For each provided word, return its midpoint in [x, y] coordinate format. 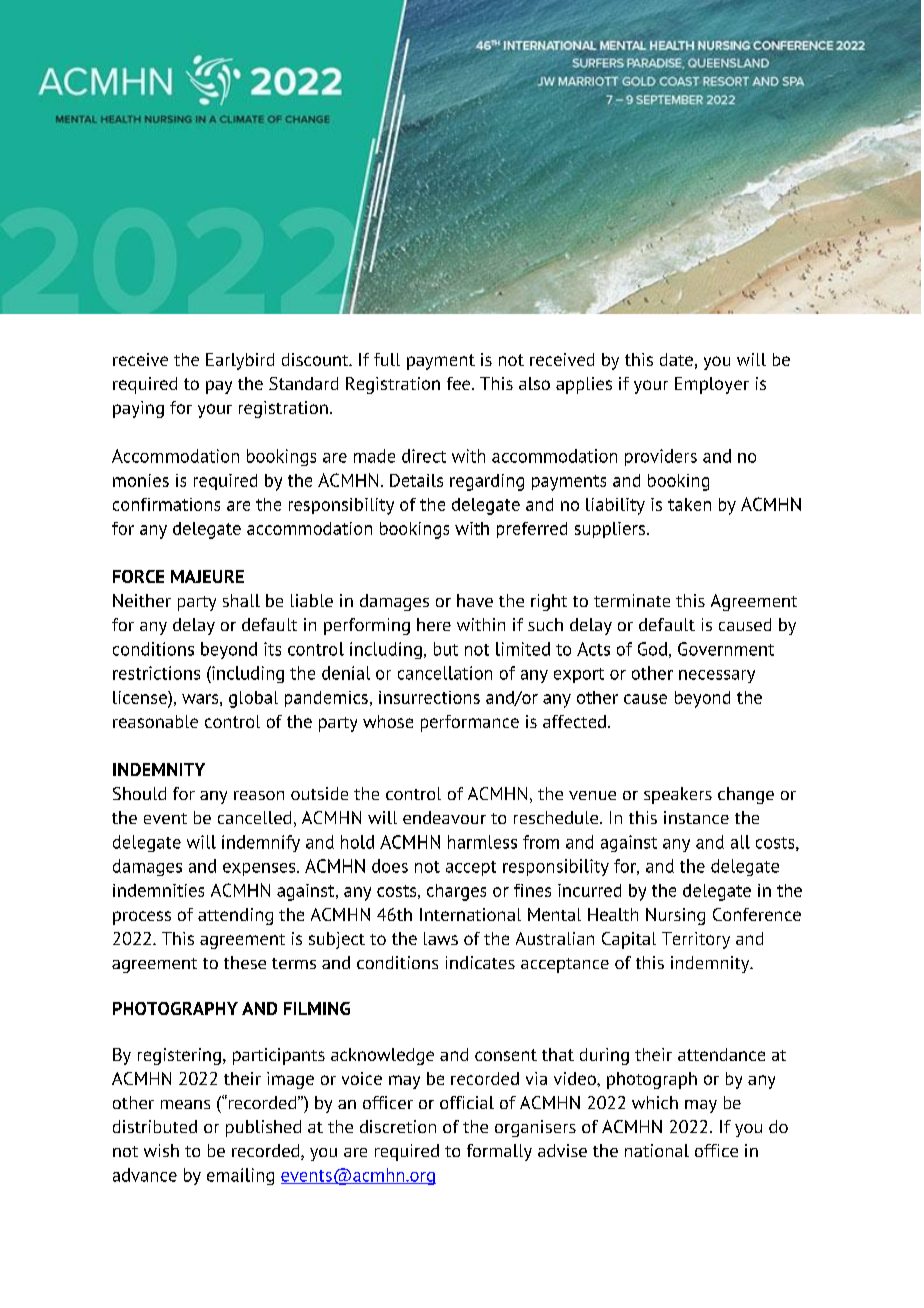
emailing [240, 1176]
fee [460, 383]
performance [470, 723]
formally [499, 1152]
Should [139, 793]
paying [138, 409]
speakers [678, 795]
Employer [712, 385]
